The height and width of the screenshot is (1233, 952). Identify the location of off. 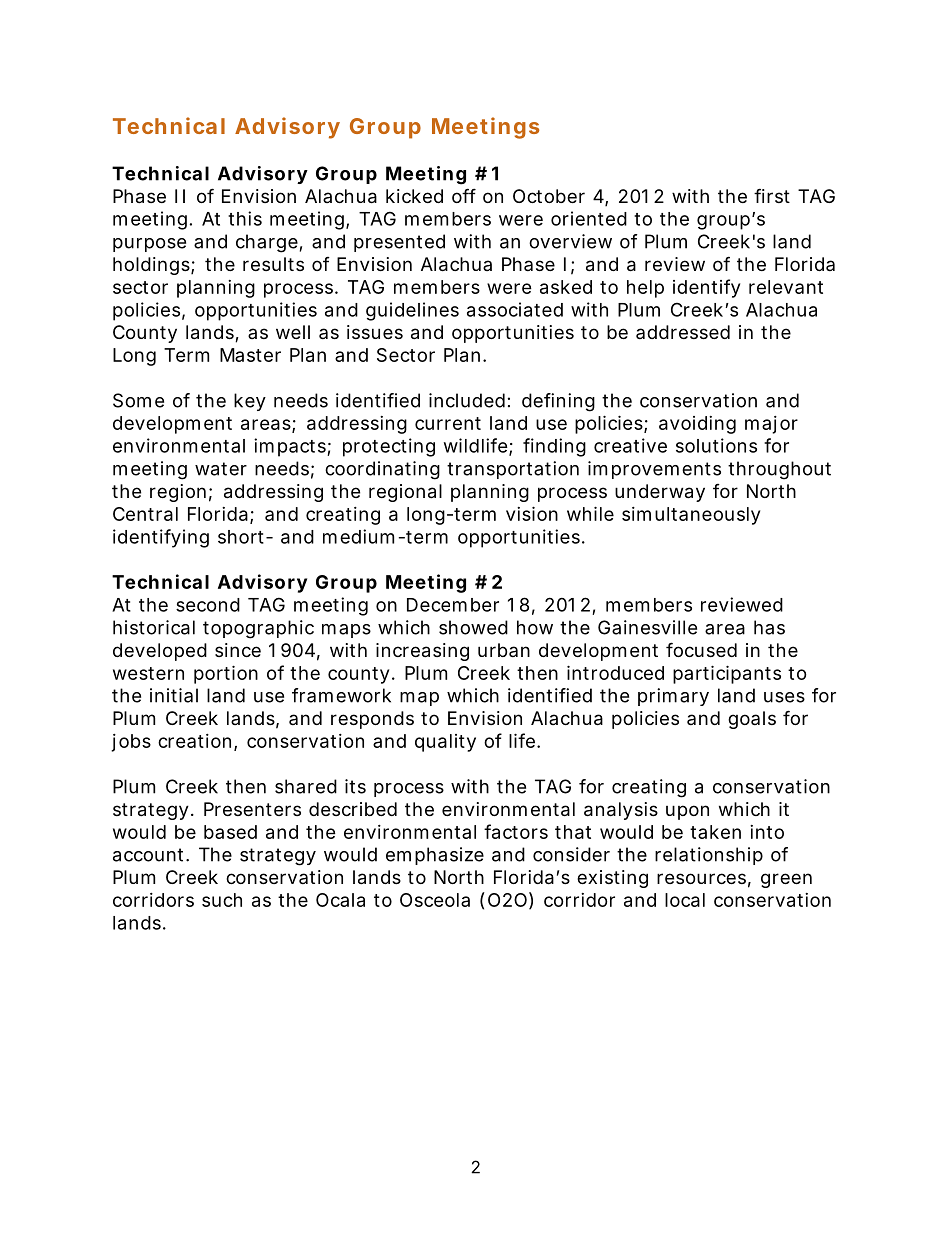
(464, 195).
